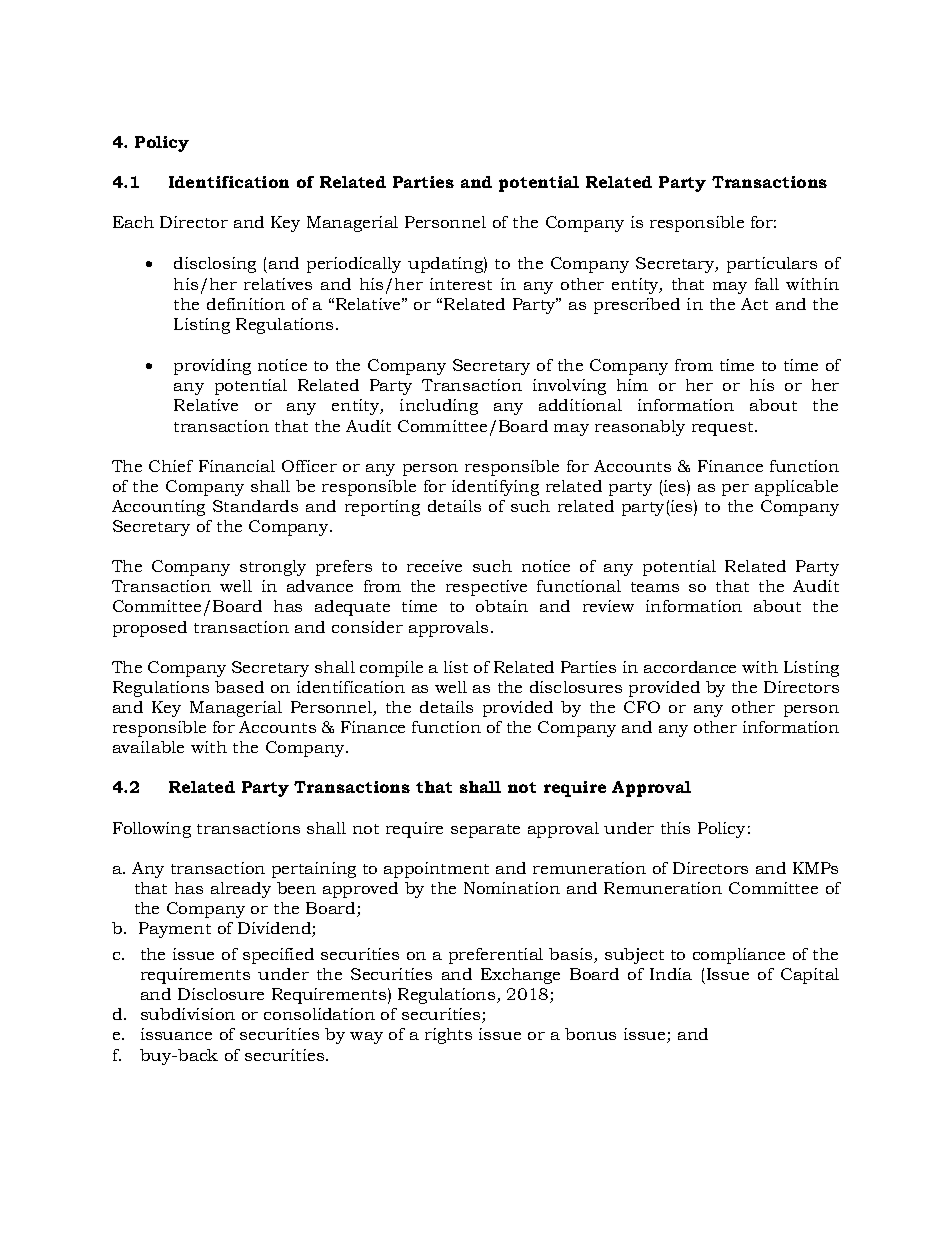 This document has width=952, height=1233. What do you see at coordinates (215, 265) in the document?
I see `disclosing` at bounding box center [215, 265].
